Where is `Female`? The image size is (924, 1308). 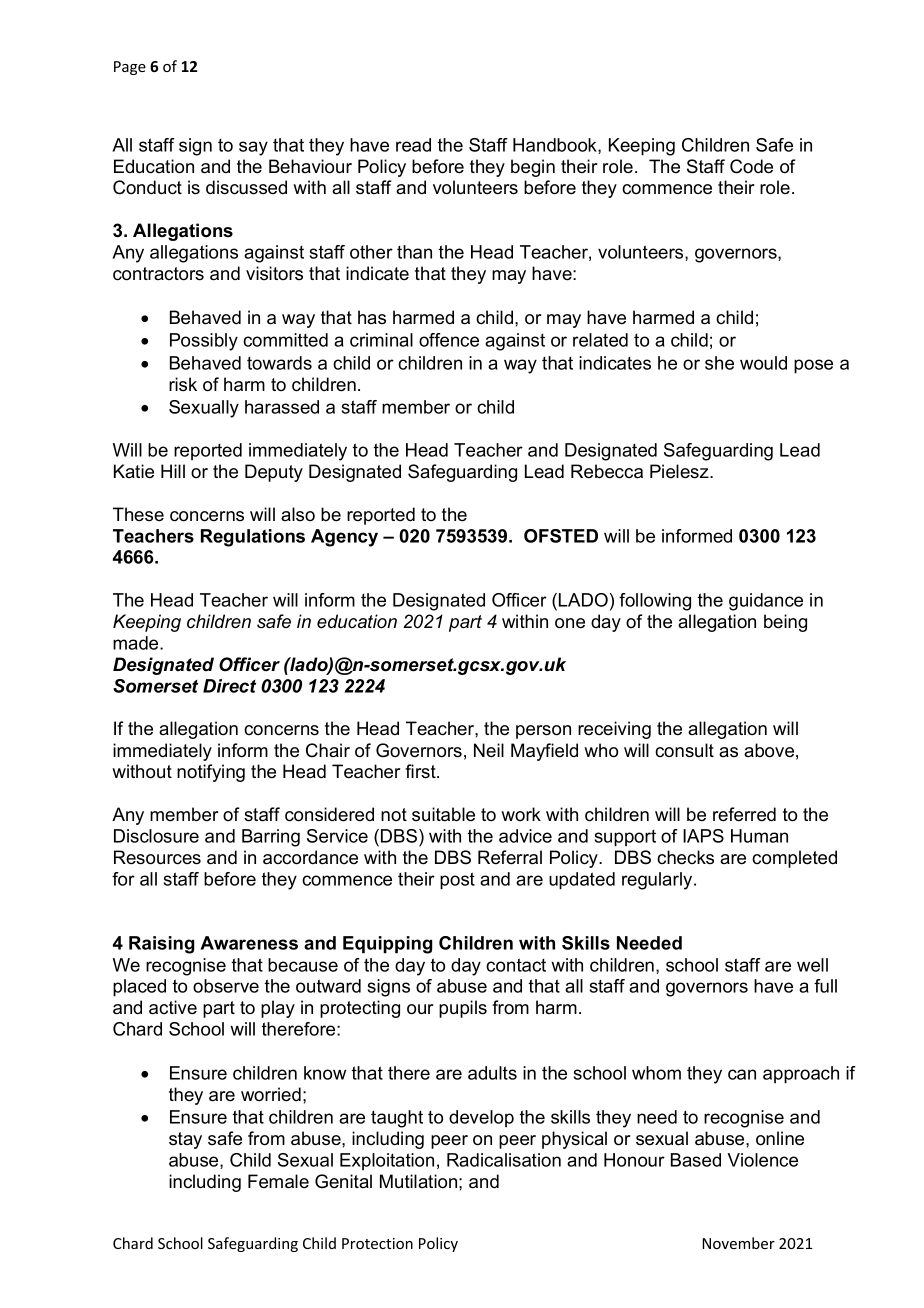
Female is located at coordinates (278, 1181).
